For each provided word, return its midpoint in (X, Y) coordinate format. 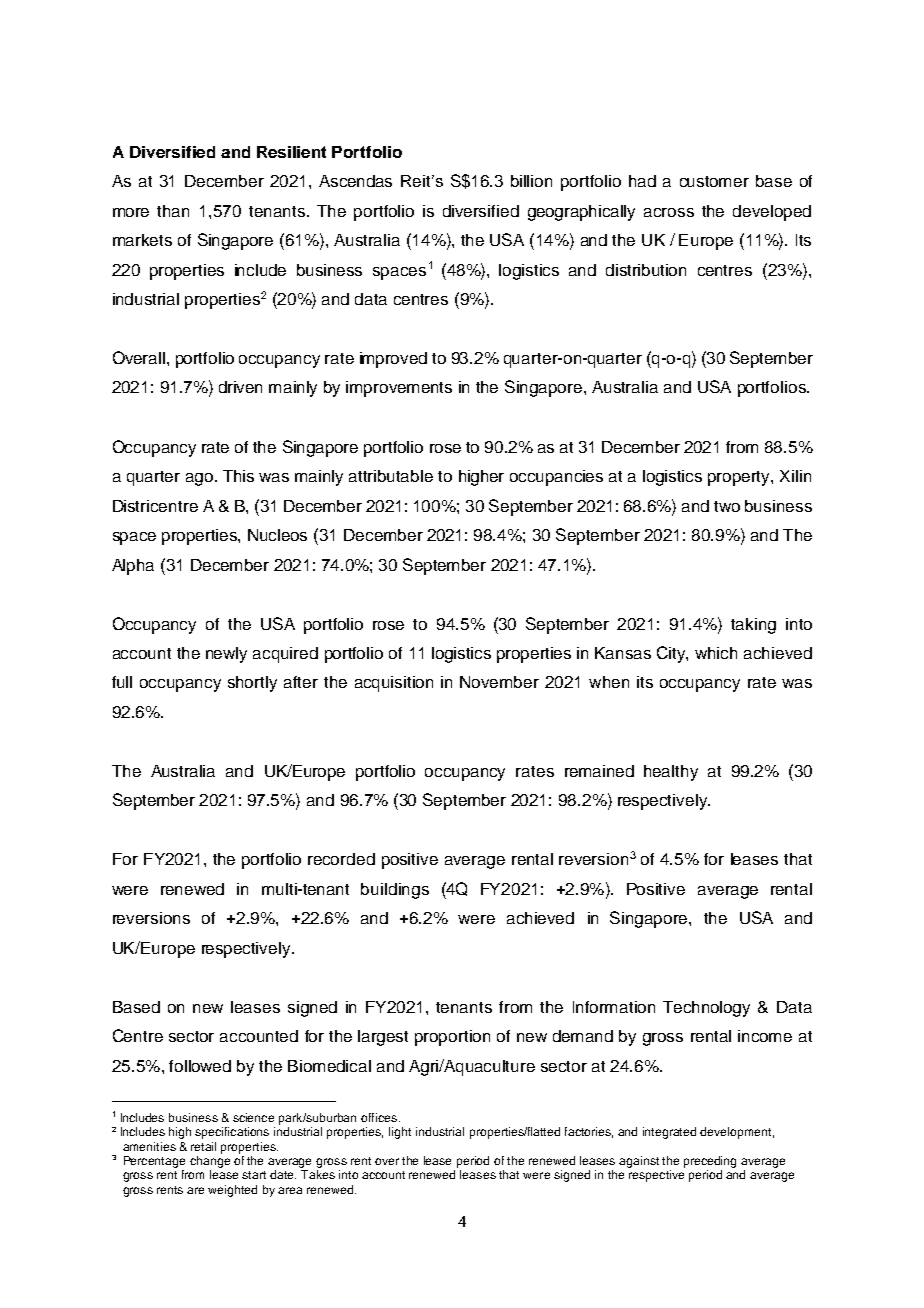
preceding (710, 1162)
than (173, 211)
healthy (671, 773)
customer (714, 181)
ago (199, 479)
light (400, 1133)
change (210, 1162)
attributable (391, 476)
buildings (395, 891)
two (727, 506)
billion (531, 181)
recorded (341, 859)
